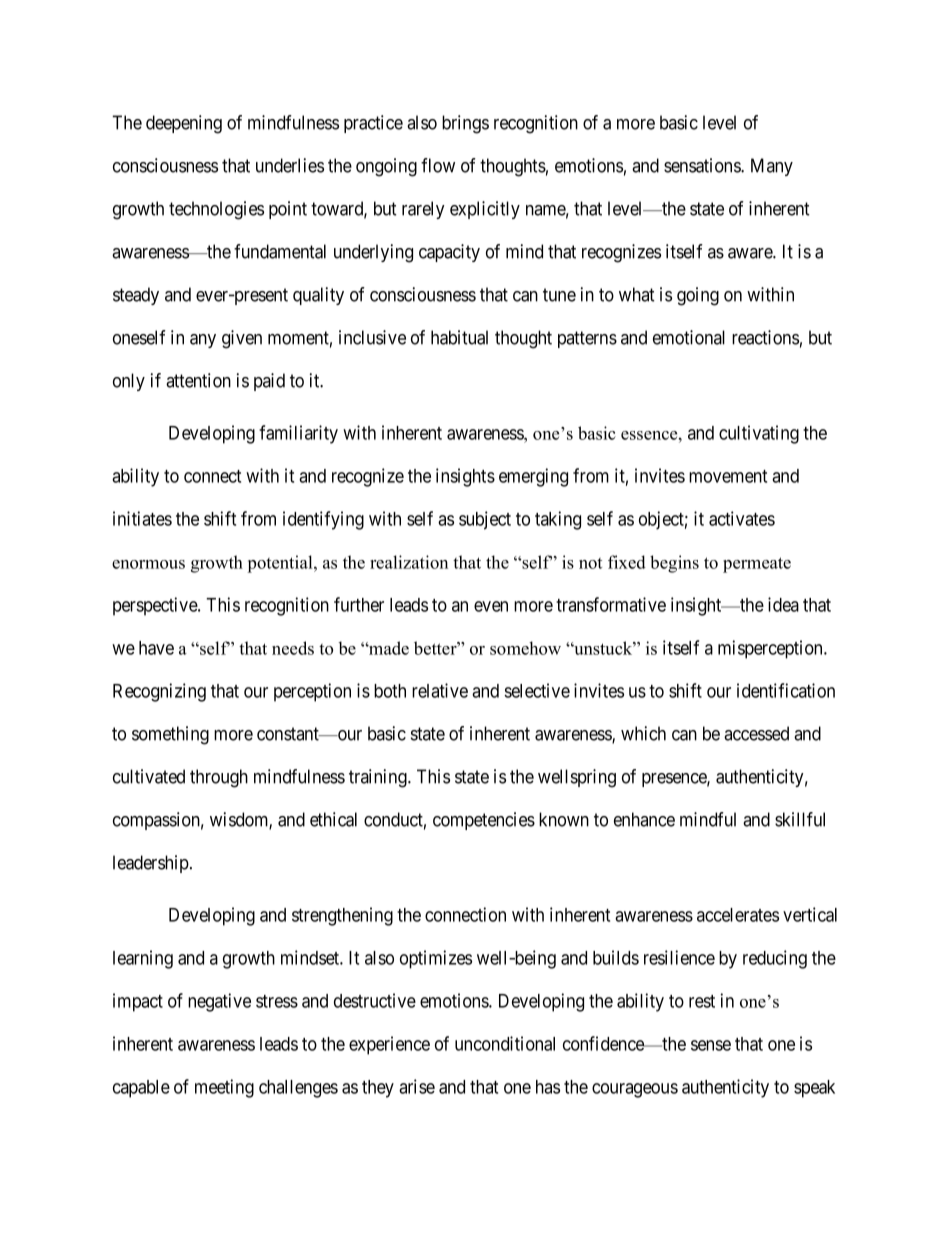 The width and height of the image is (952, 1233). What do you see at coordinates (505, 1043) in the image?
I see `unconditional` at bounding box center [505, 1043].
